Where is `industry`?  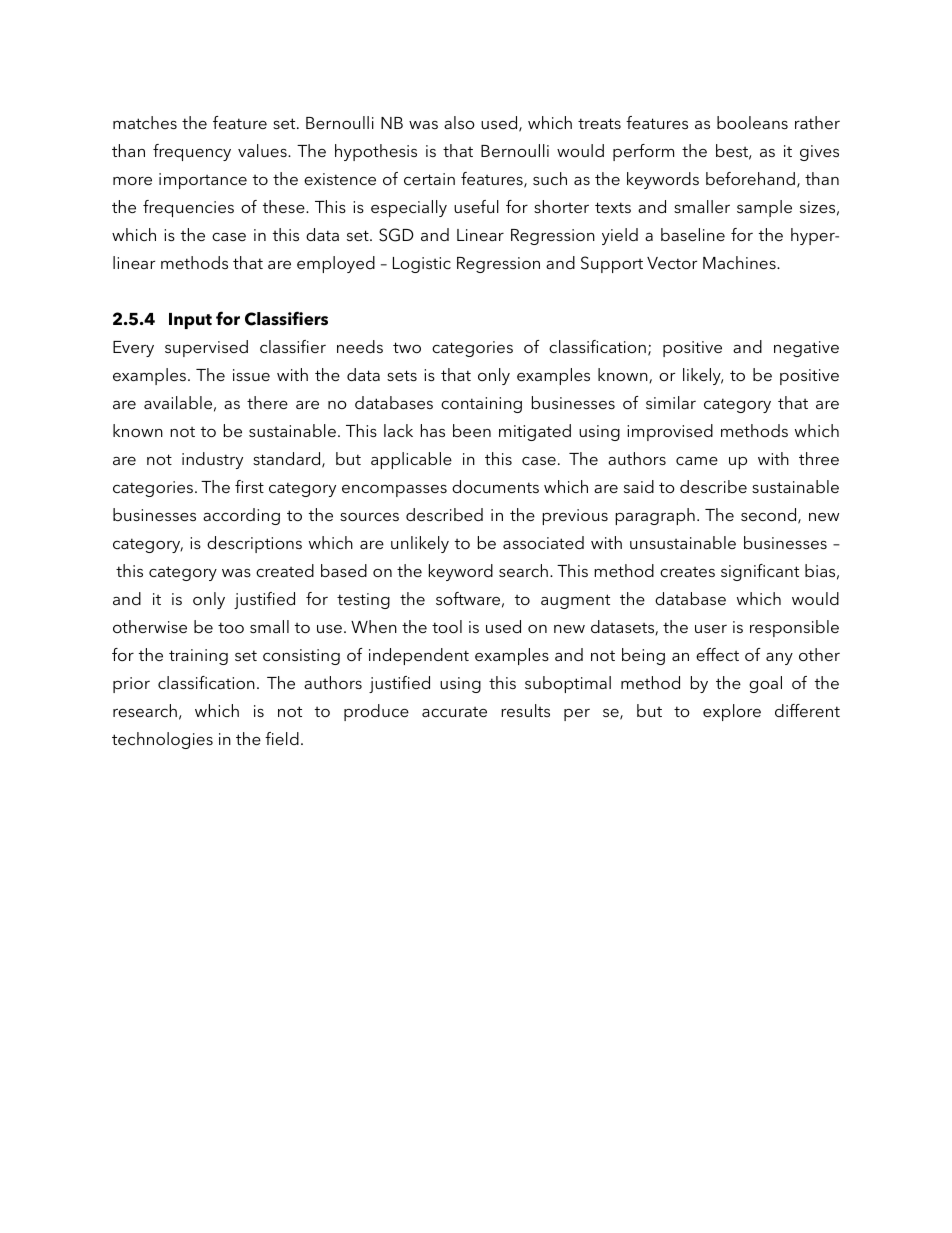 industry is located at coordinates (212, 460).
